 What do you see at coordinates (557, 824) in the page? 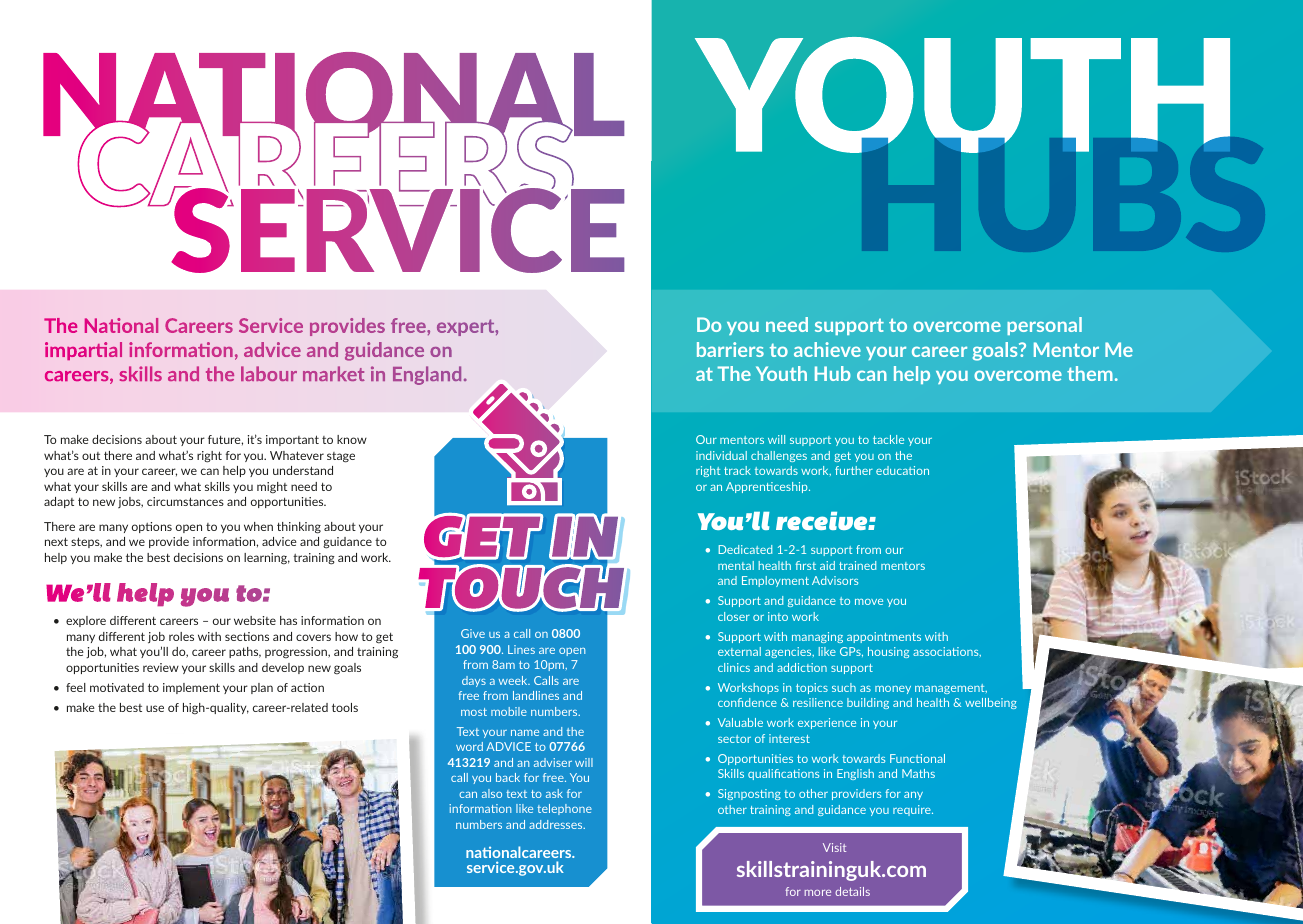
I see `addresses` at bounding box center [557, 824].
